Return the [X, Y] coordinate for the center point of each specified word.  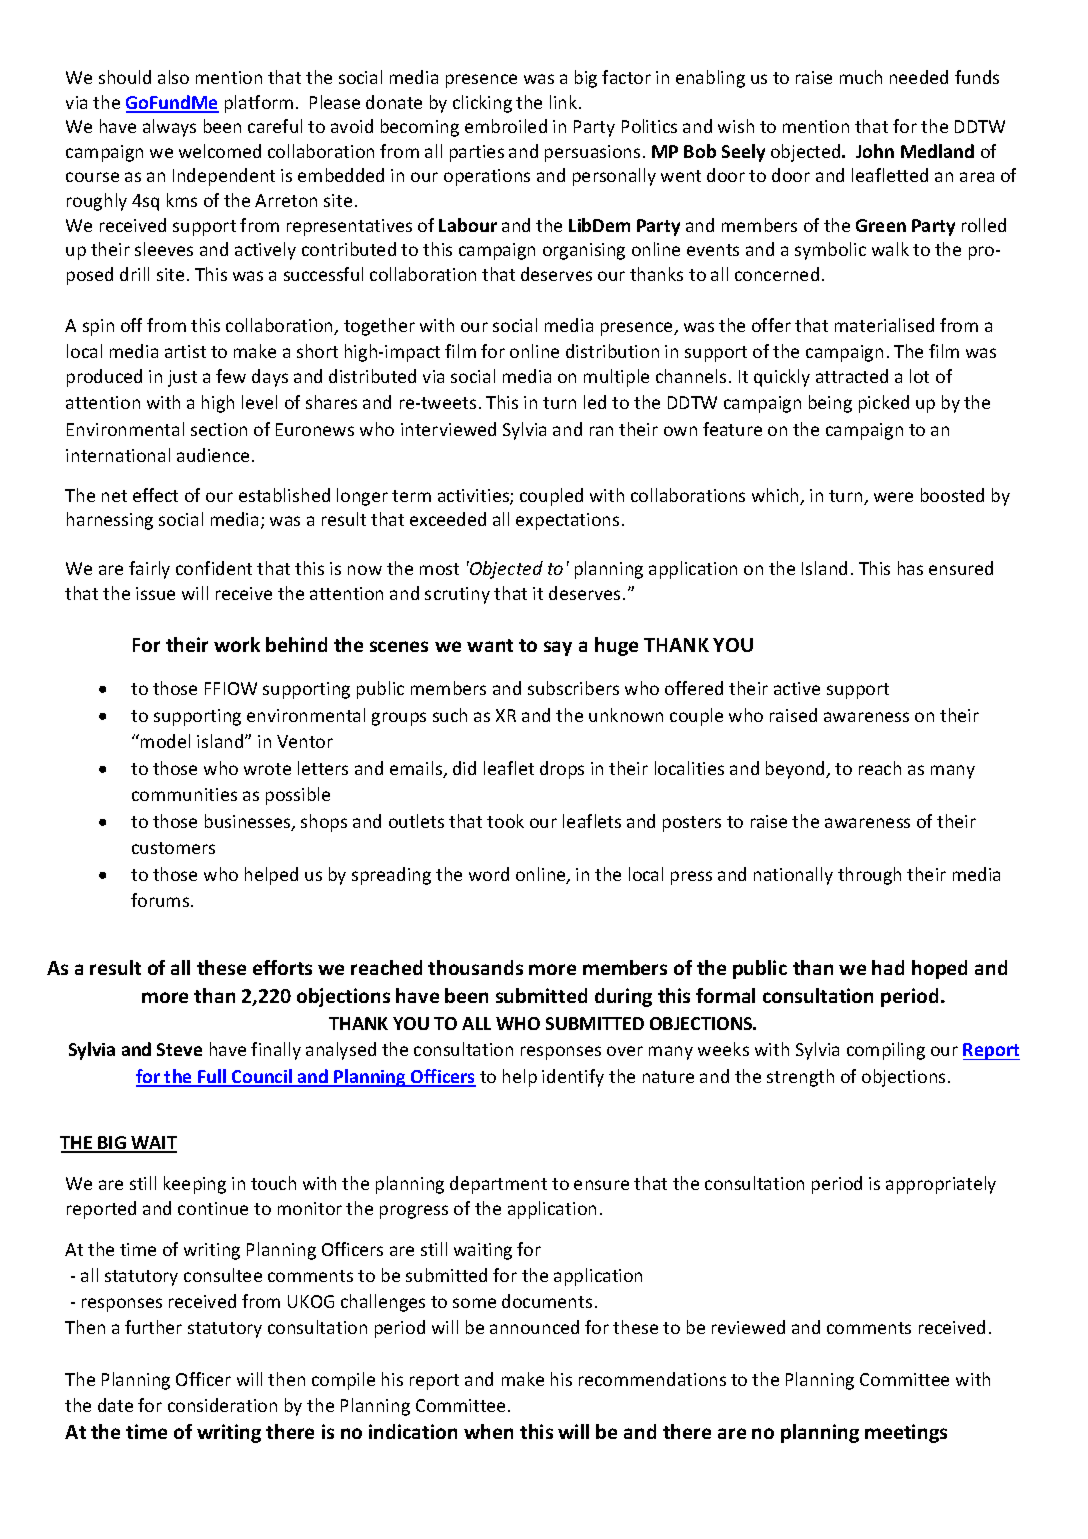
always [169, 128]
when [488, 1431]
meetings [906, 1433]
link [565, 102]
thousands [475, 967]
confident [214, 568]
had [888, 967]
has [910, 568]
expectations [567, 521]
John [875, 151]
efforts [282, 967]
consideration [222, 1405]
